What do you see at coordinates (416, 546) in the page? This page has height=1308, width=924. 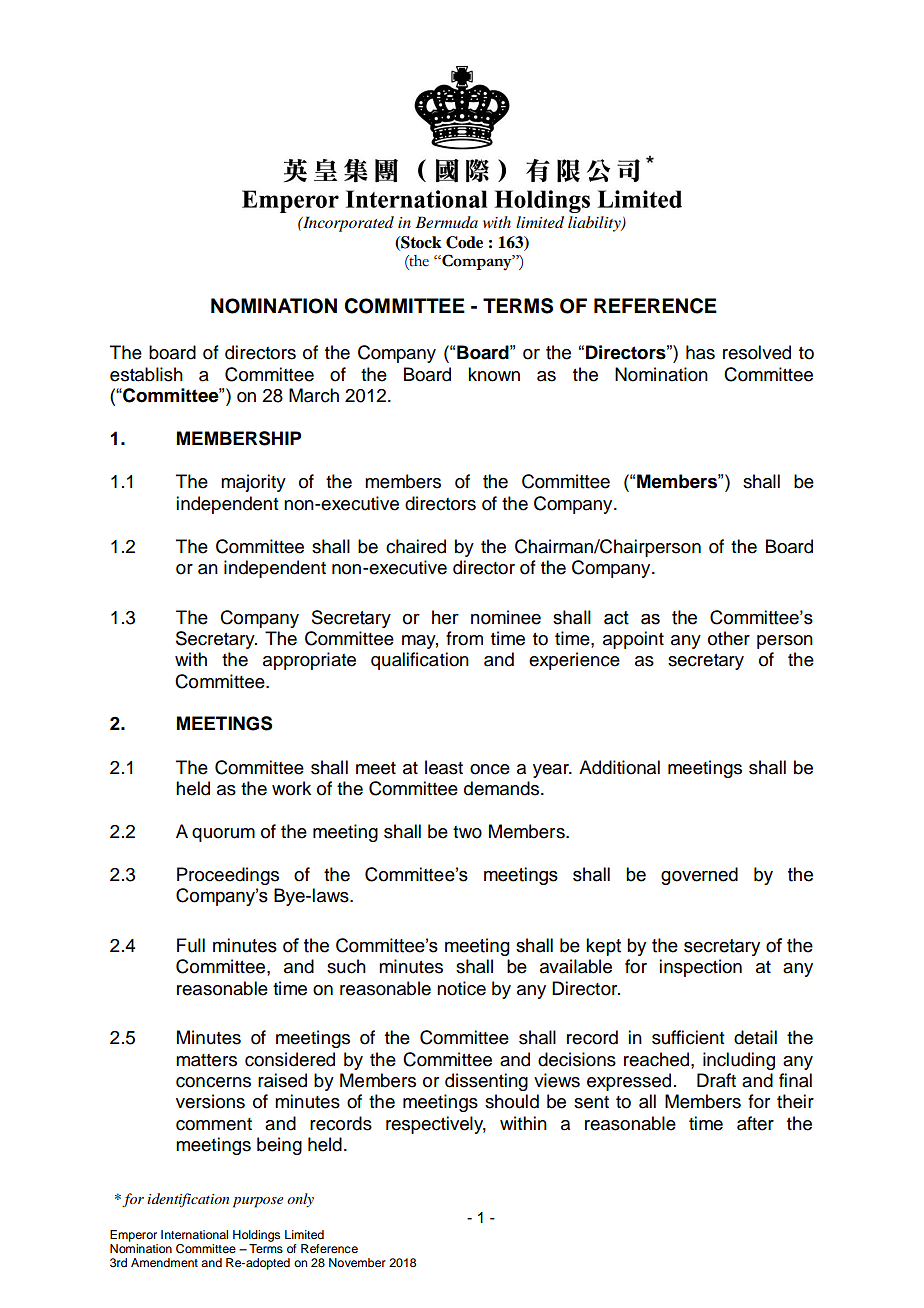 I see `chaired` at bounding box center [416, 546].
